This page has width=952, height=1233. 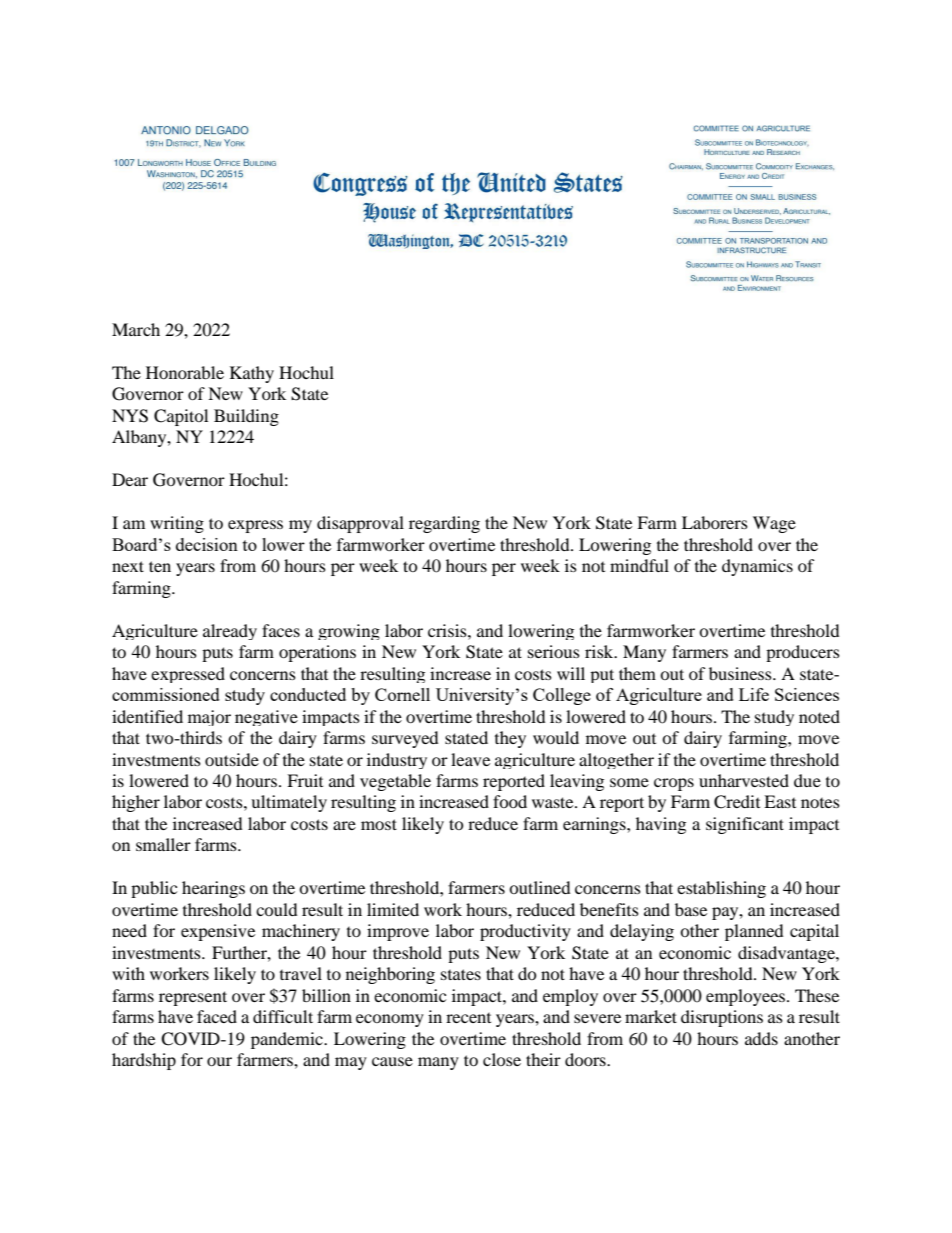 What do you see at coordinates (209, 718) in the page?
I see `major` at bounding box center [209, 718].
